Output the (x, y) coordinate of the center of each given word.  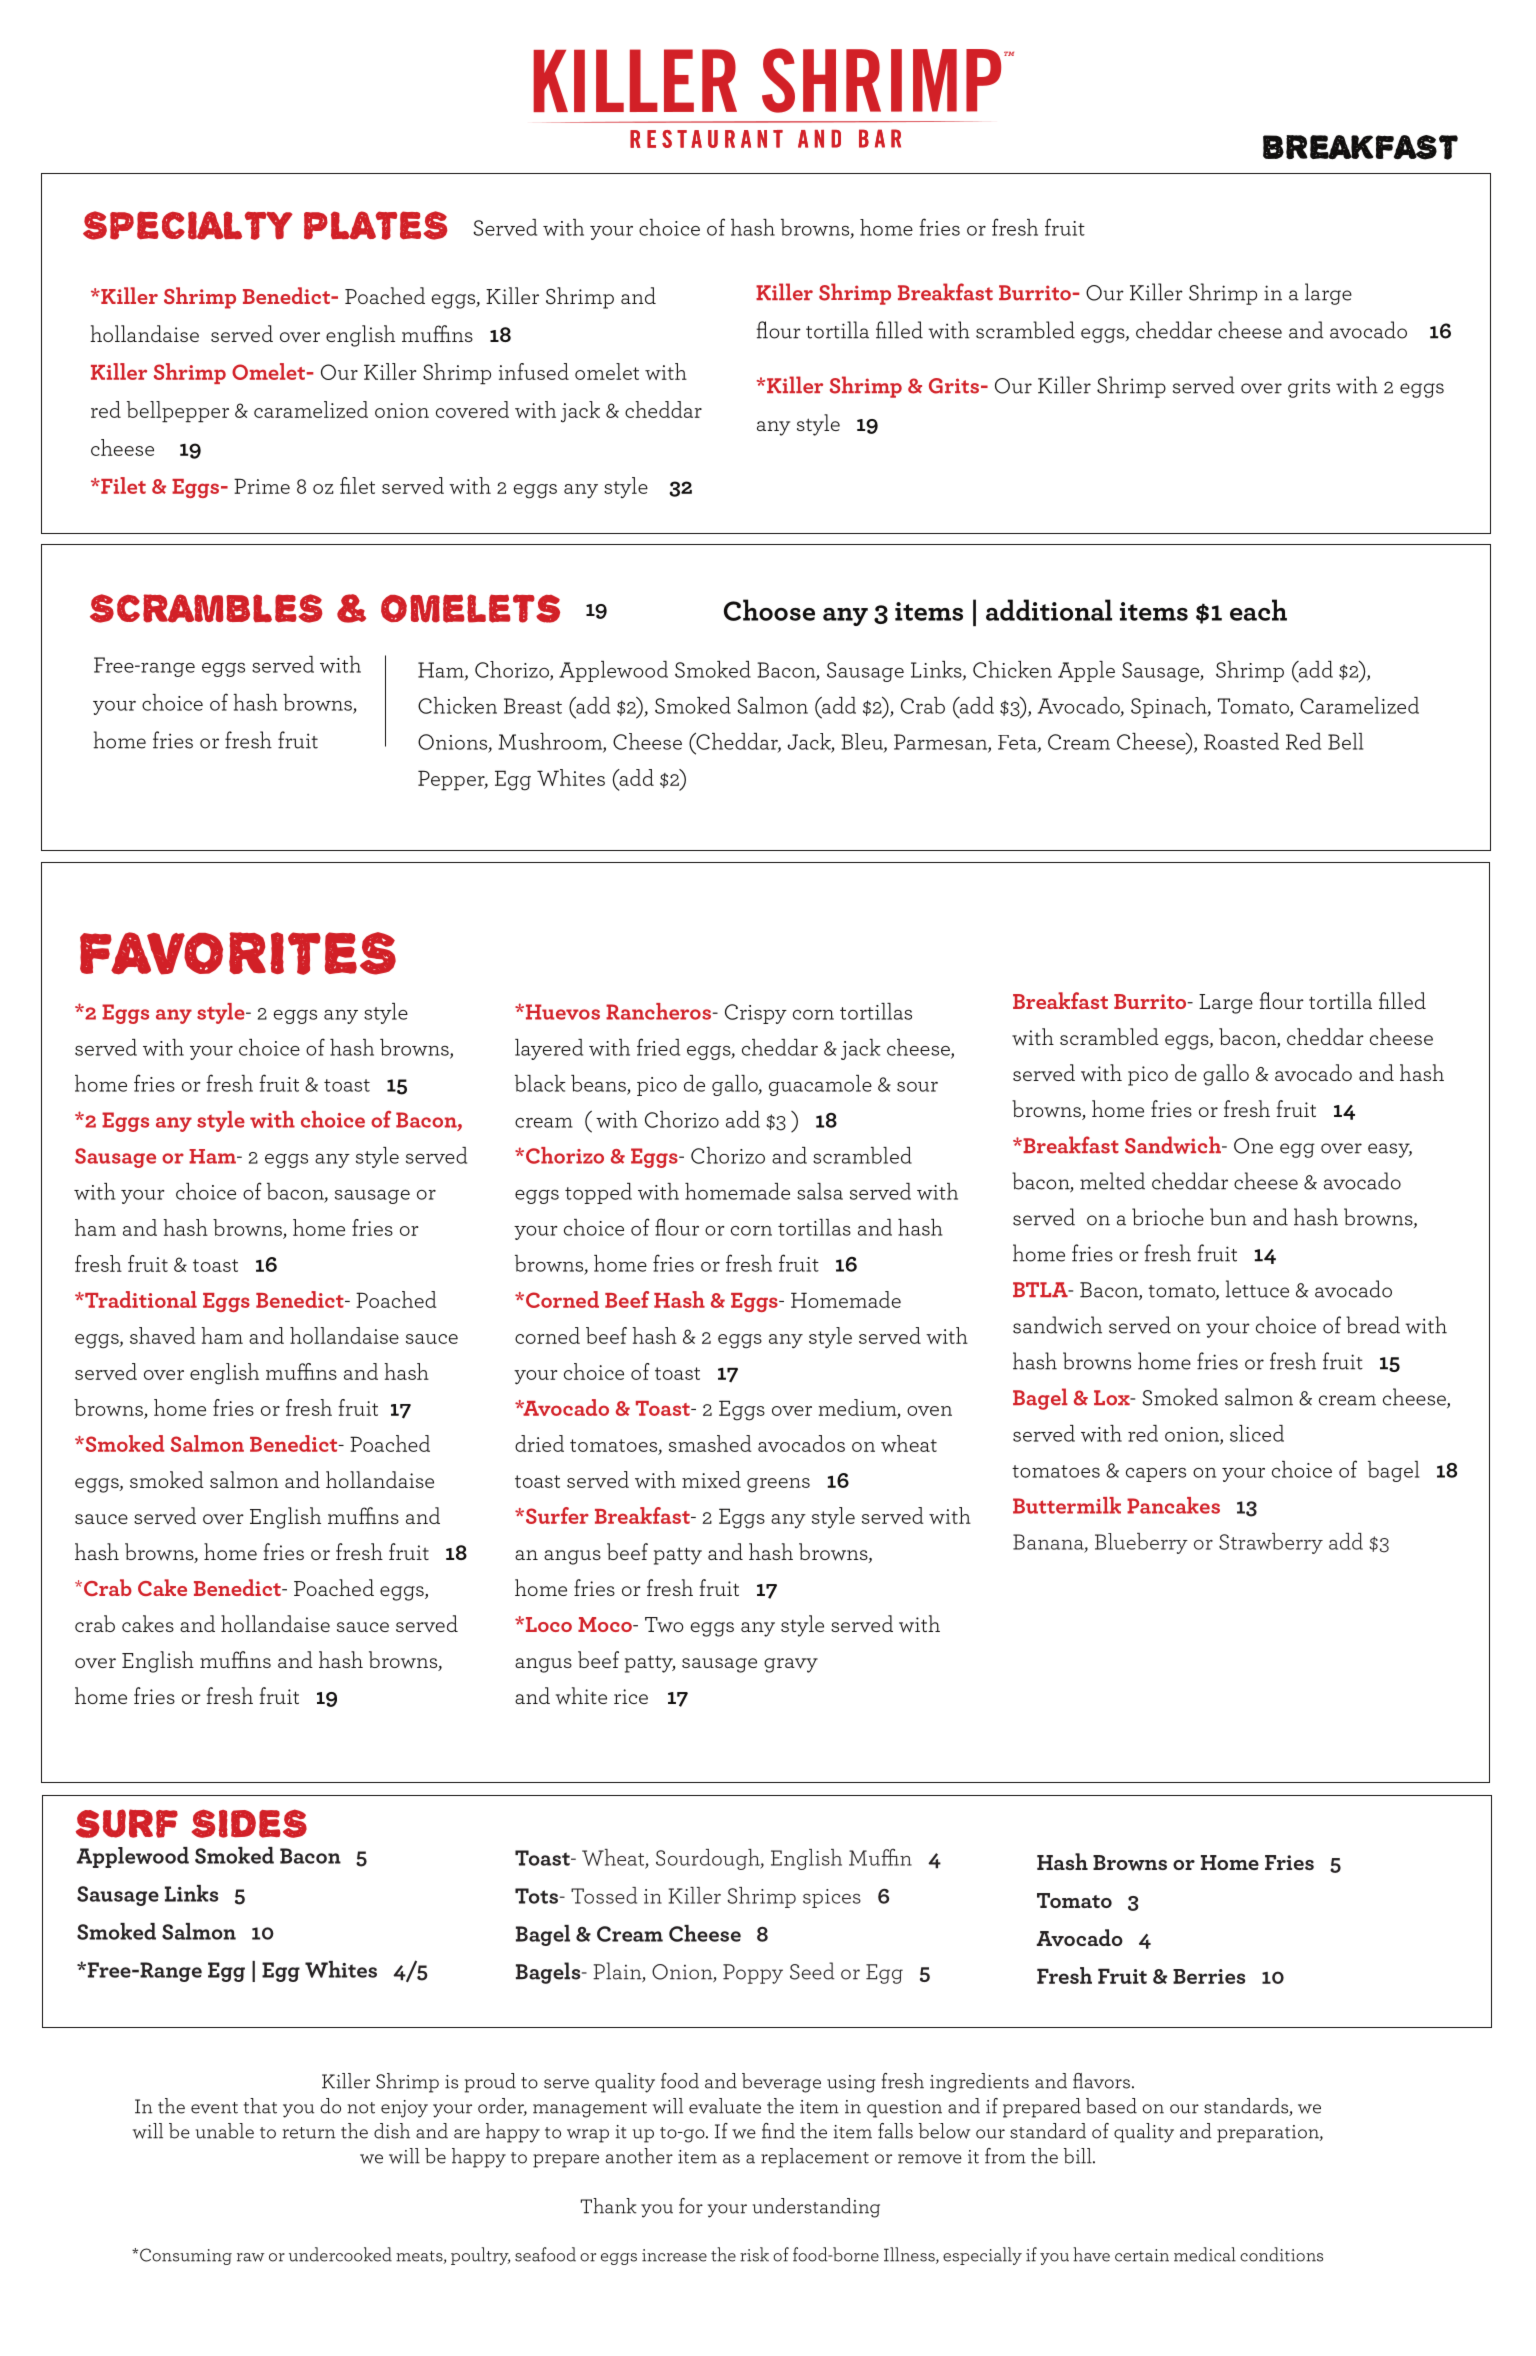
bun (1228, 1217)
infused (534, 371)
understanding (816, 2208)
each (1258, 610)
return (308, 2133)
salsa (820, 1191)
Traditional (140, 1299)
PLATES (376, 225)
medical (1205, 2254)
